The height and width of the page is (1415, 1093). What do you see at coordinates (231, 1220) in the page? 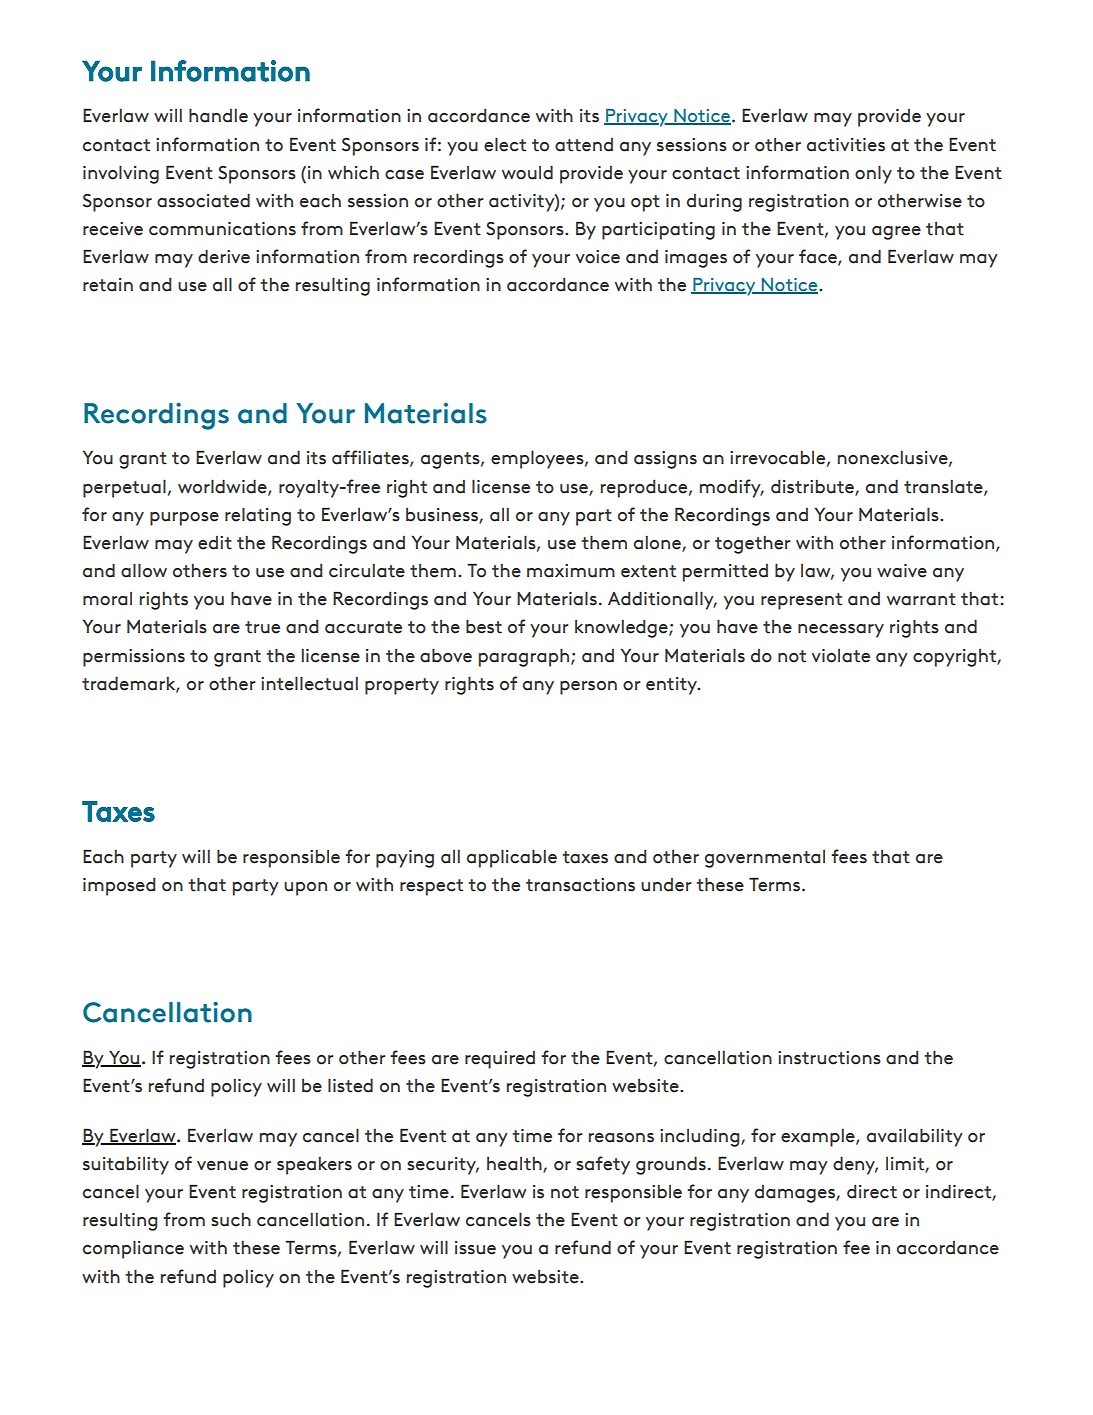
I see `such` at bounding box center [231, 1220].
